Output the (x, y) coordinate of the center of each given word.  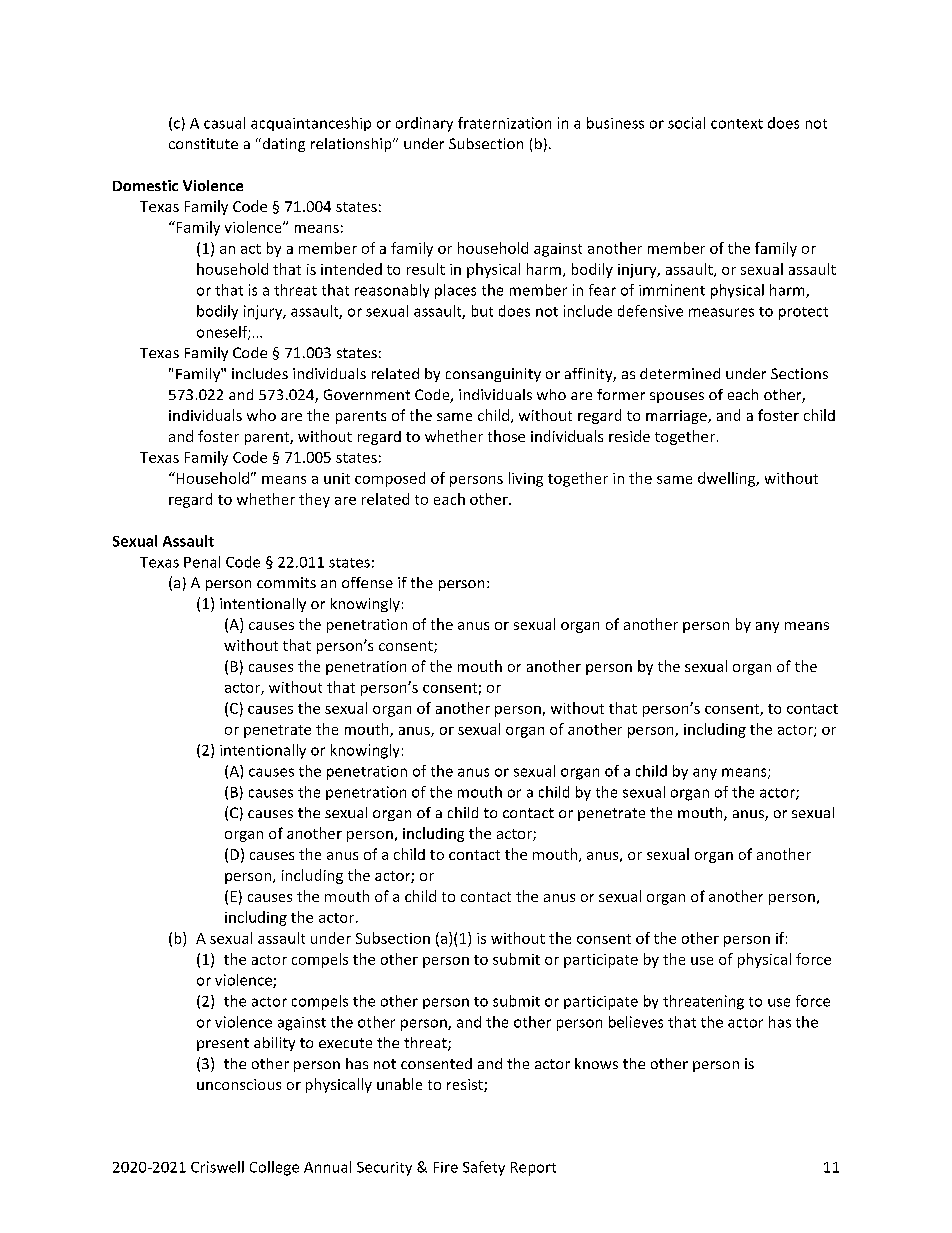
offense (367, 582)
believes (636, 1022)
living (526, 479)
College (274, 1168)
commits (286, 582)
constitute (203, 143)
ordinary (424, 124)
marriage (677, 417)
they (314, 500)
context (737, 124)
